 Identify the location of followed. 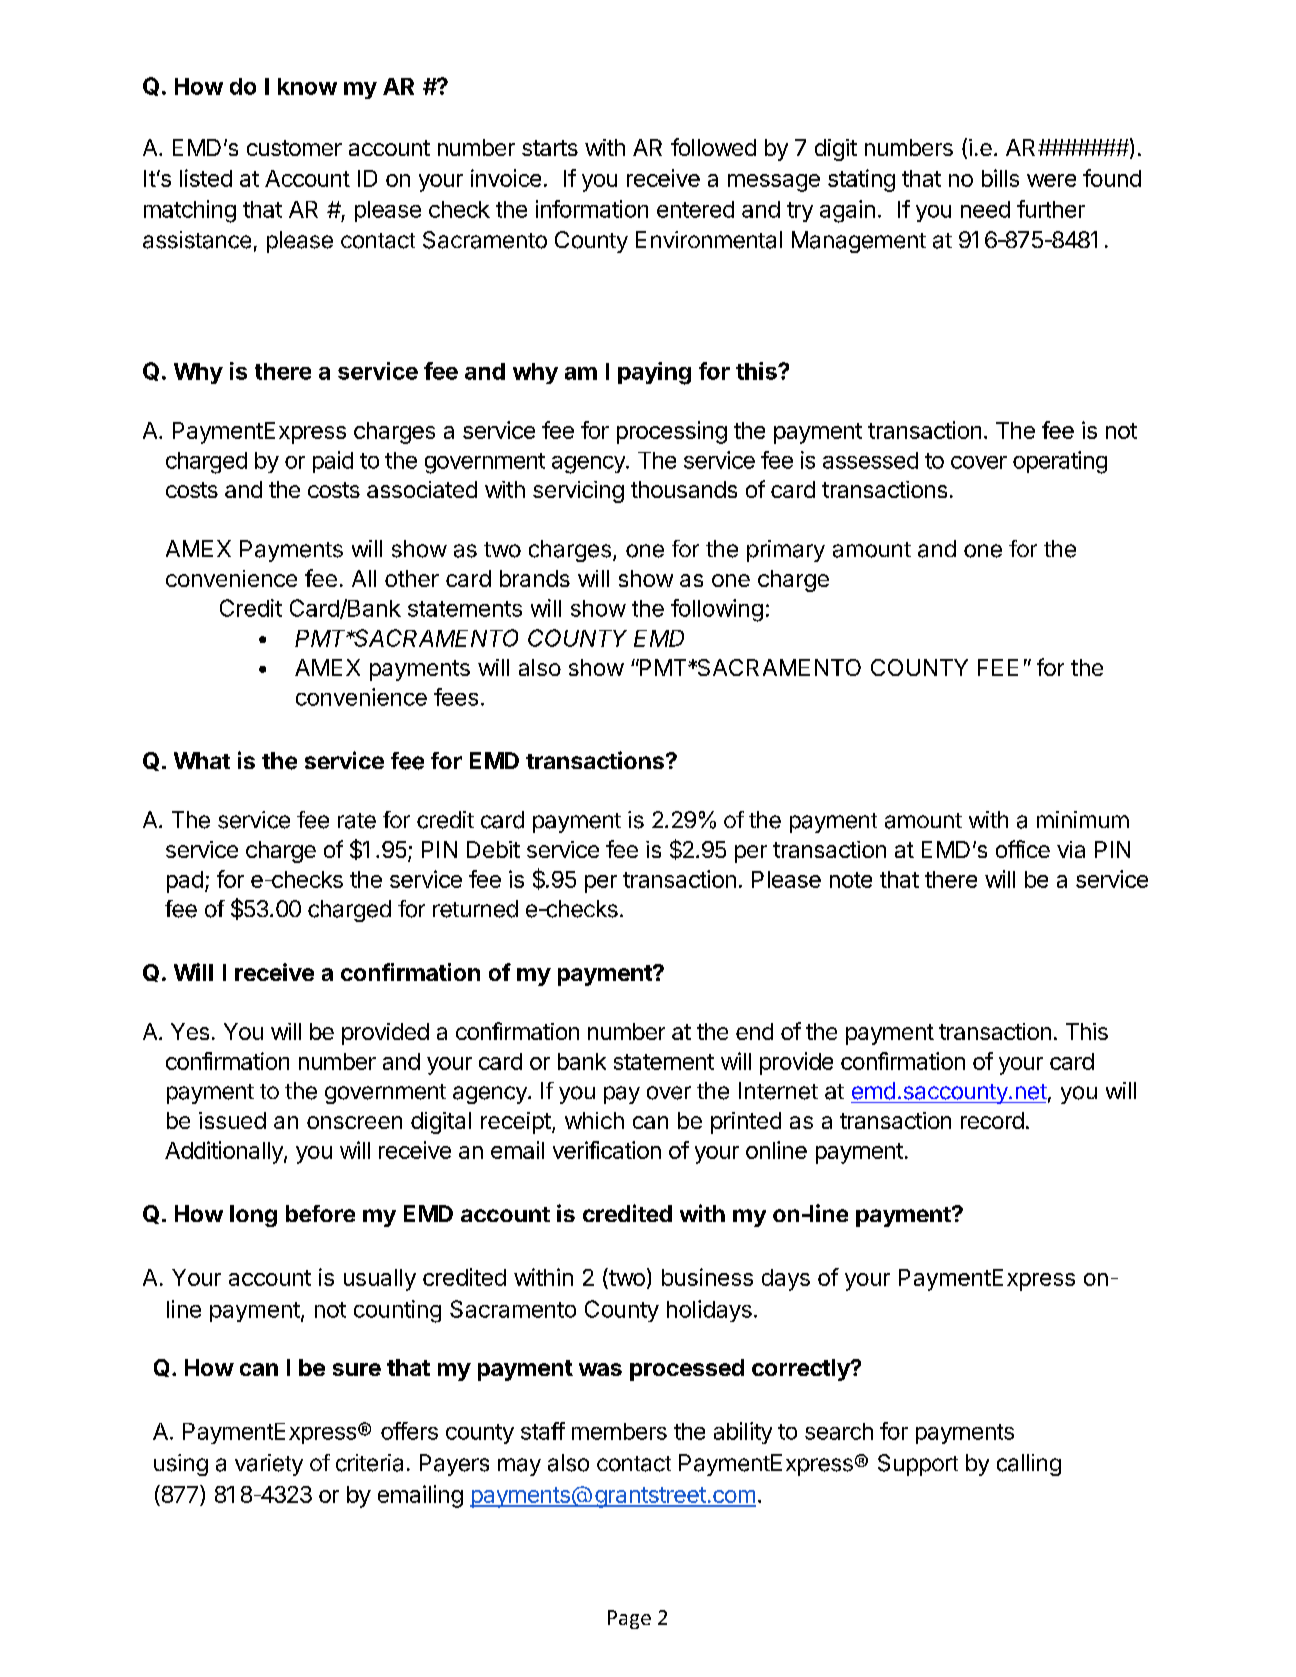
(713, 147).
